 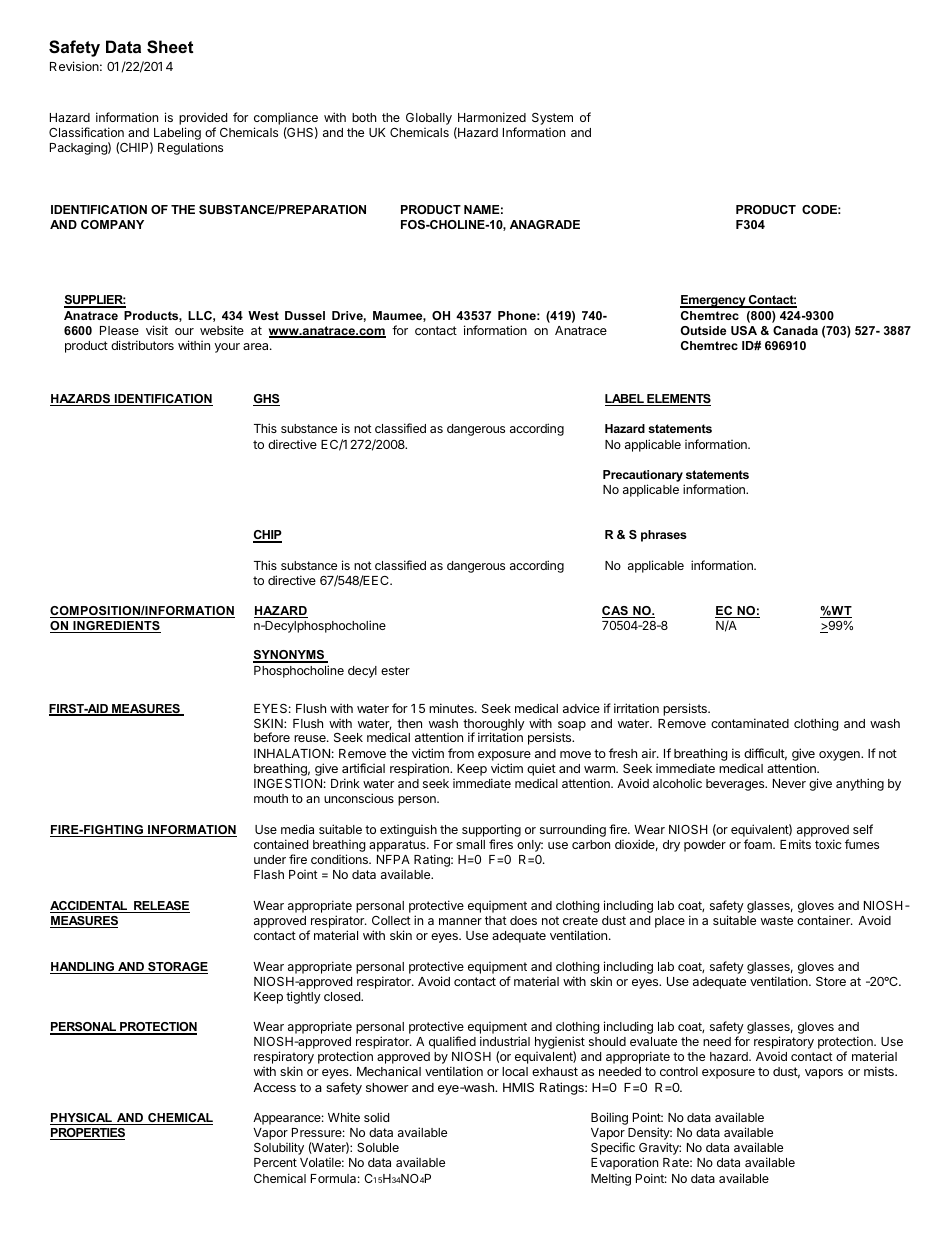 I want to click on from, so click(x=461, y=753).
